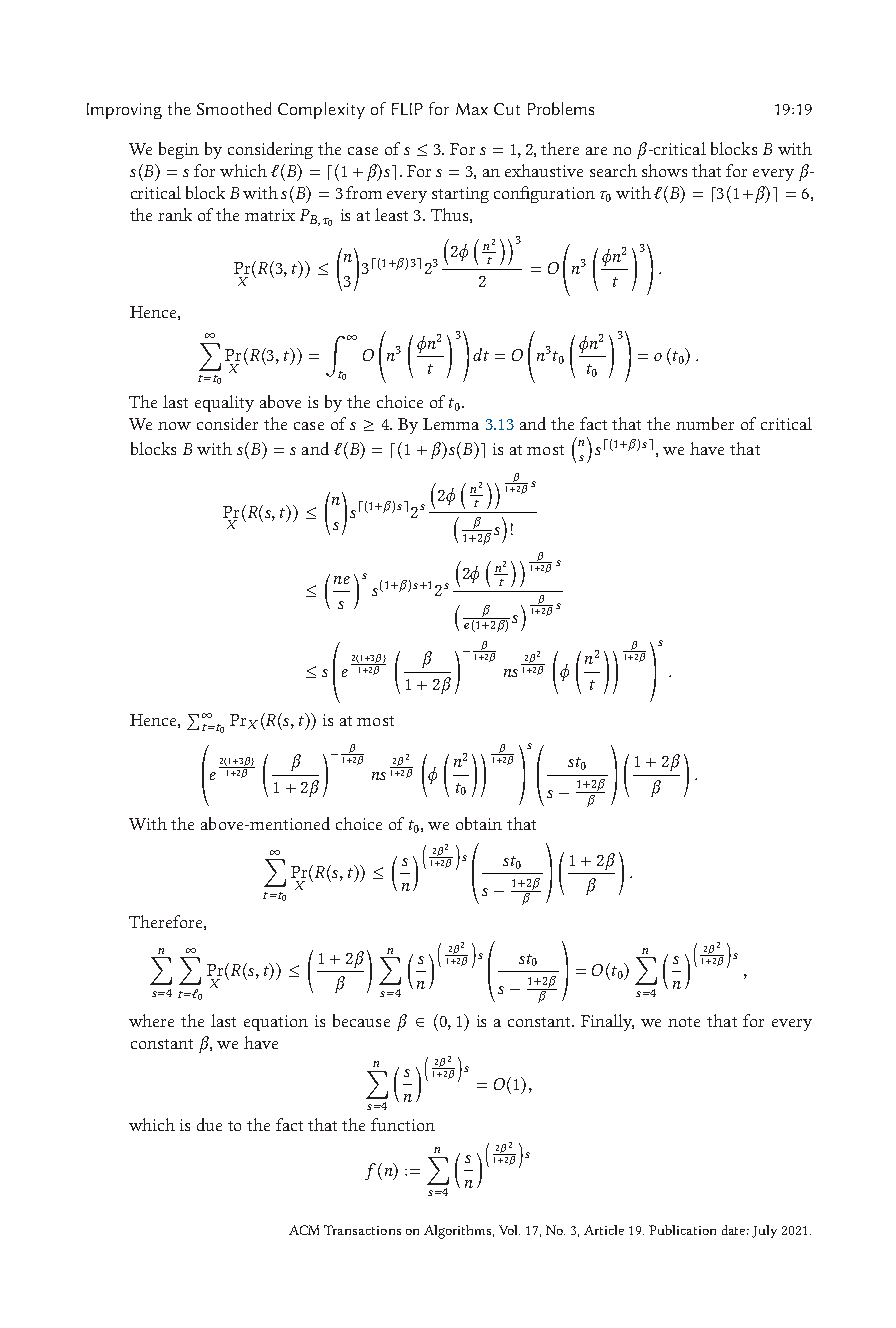 This document has width=896, height=1328. Describe the element at coordinates (664, 170) in the document. I see `shows` at that location.
